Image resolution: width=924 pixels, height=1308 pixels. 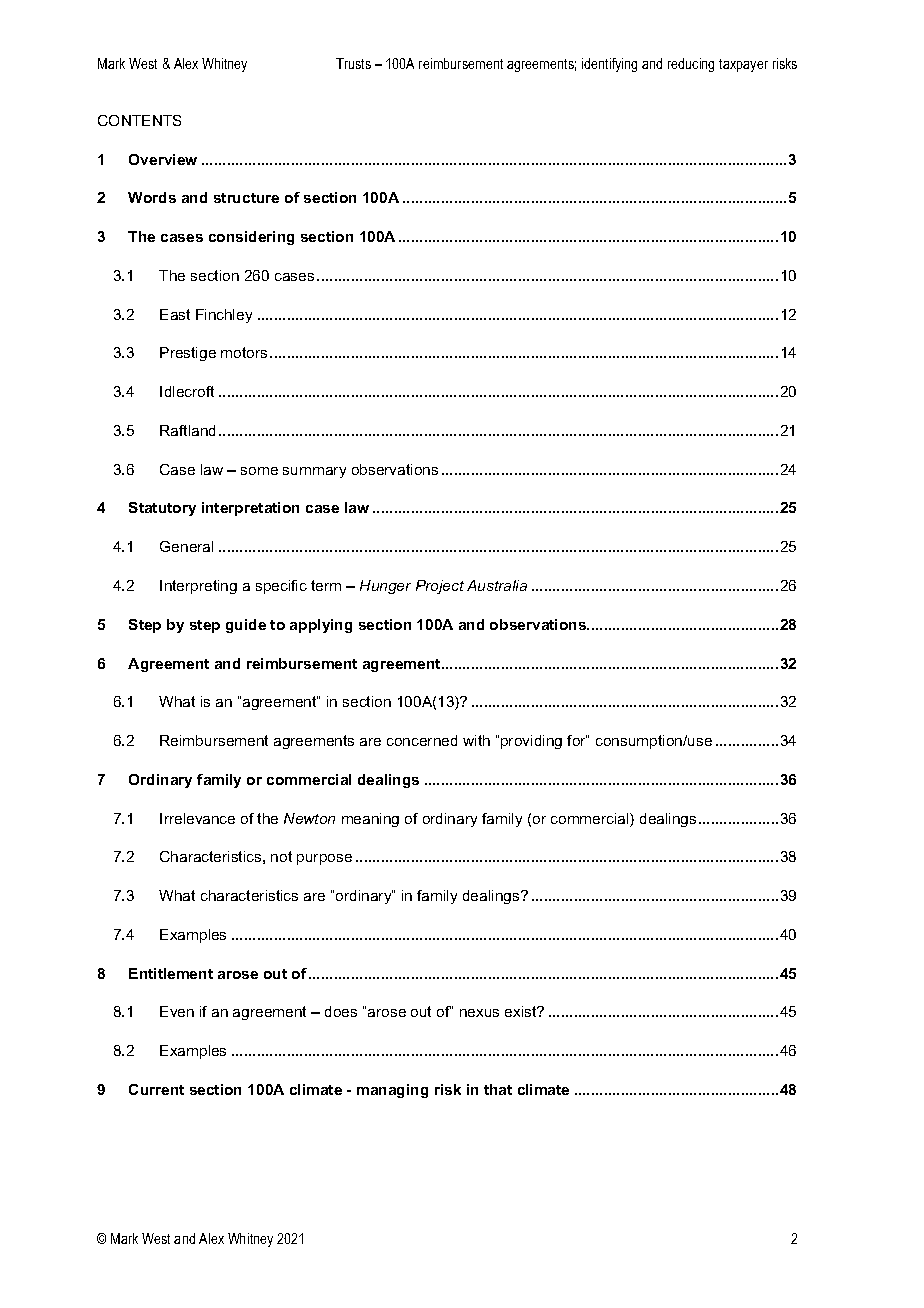 I want to click on summary, so click(x=314, y=472).
